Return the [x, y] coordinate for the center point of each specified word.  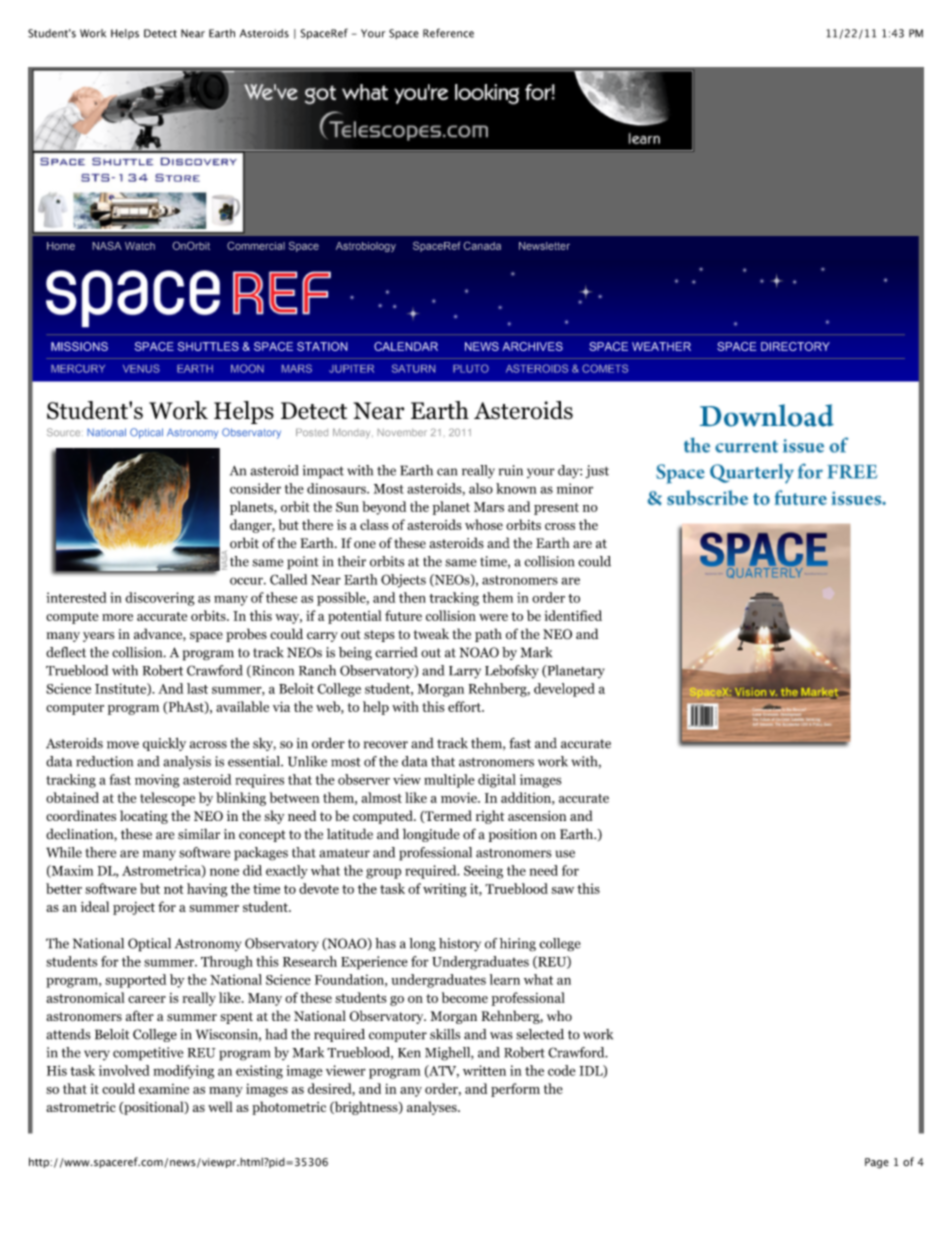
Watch [140, 246]
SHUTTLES [208, 346]
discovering [160, 599]
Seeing [483, 872]
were [493, 617]
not [173, 889]
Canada [482, 246]
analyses [433, 1108]
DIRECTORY [795, 346]
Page [877, 1163]
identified [573, 615]
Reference [448, 33]
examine [164, 1089]
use [565, 854]
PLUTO [471, 368]
